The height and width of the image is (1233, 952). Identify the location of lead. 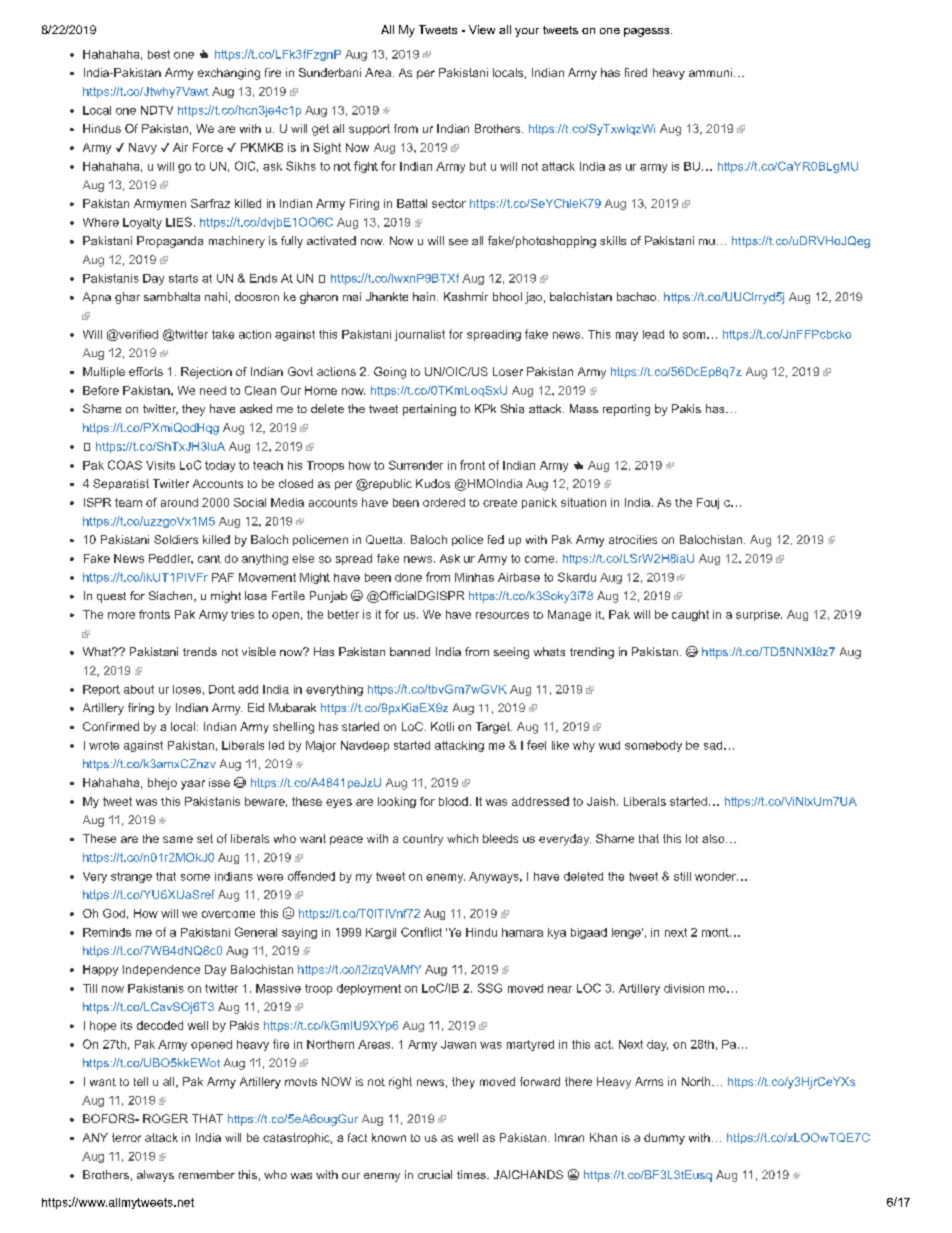
(653, 334).
